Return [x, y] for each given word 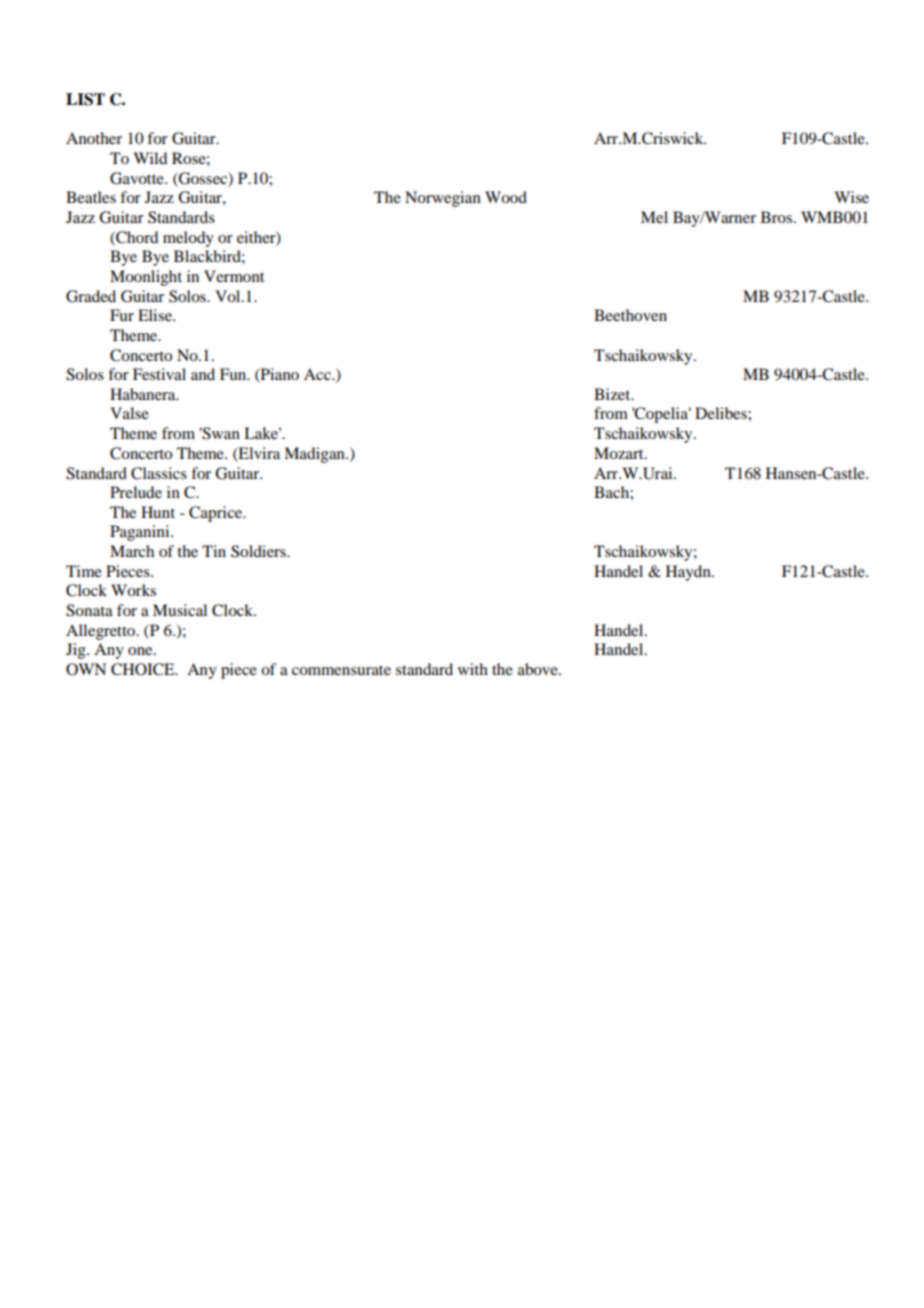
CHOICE [144, 669]
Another [94, 138]
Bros [776, 217]
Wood [506, 197]
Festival [159, 374]
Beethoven [630, 315]
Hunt [158, 512]
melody [188, 239]
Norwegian [443, 199]
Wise [851, 197]
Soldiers [259, 551]
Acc [318, 374]
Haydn [689, 573]
